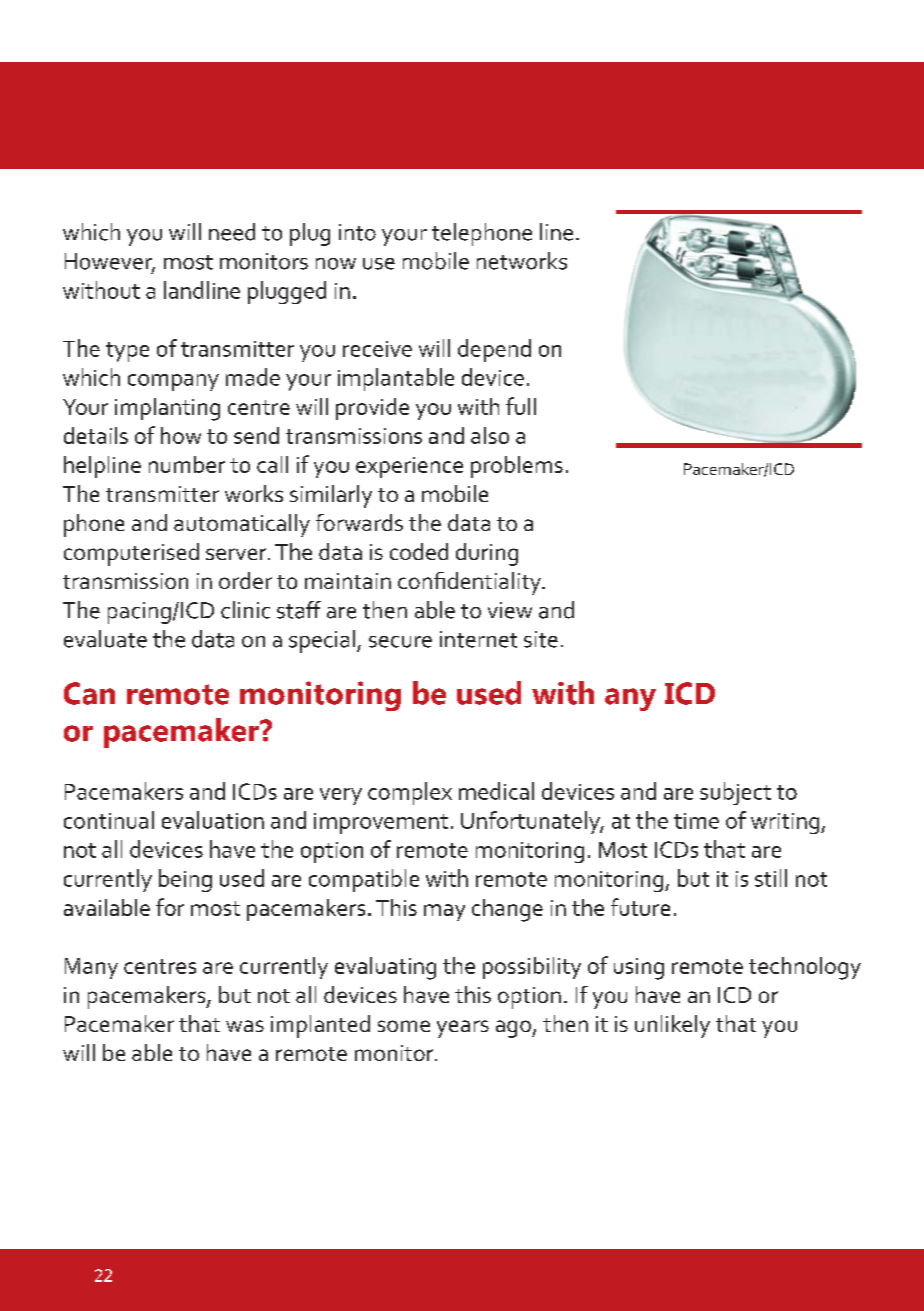 The image size is (924, 1311). Describe the element at coordinates (185, 880) in the image. I see `being` at that location.
